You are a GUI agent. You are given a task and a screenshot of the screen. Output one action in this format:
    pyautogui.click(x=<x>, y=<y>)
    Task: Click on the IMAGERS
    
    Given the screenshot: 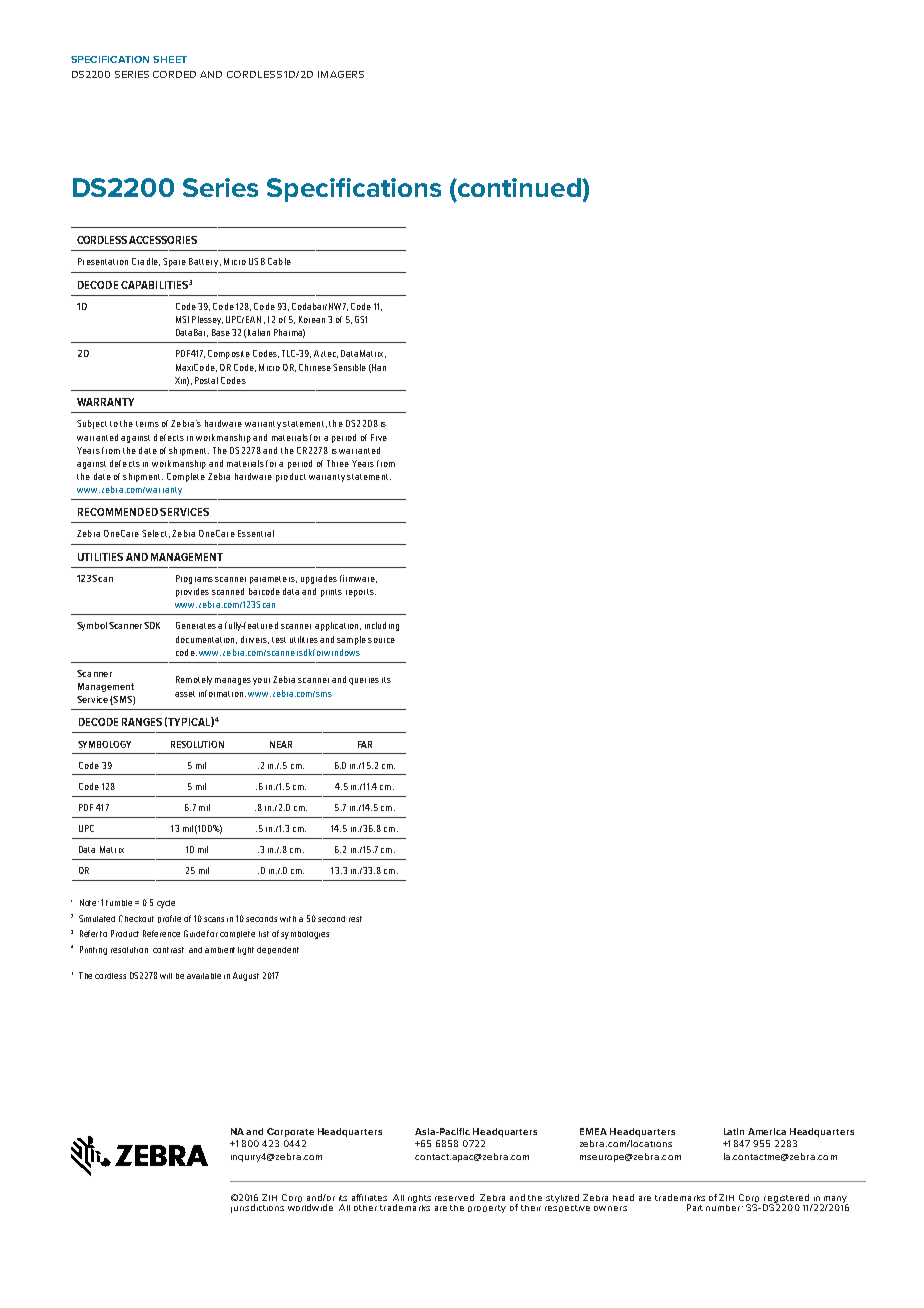 What is the action you would take?
    pyautogui.click(x=341, y=74)
